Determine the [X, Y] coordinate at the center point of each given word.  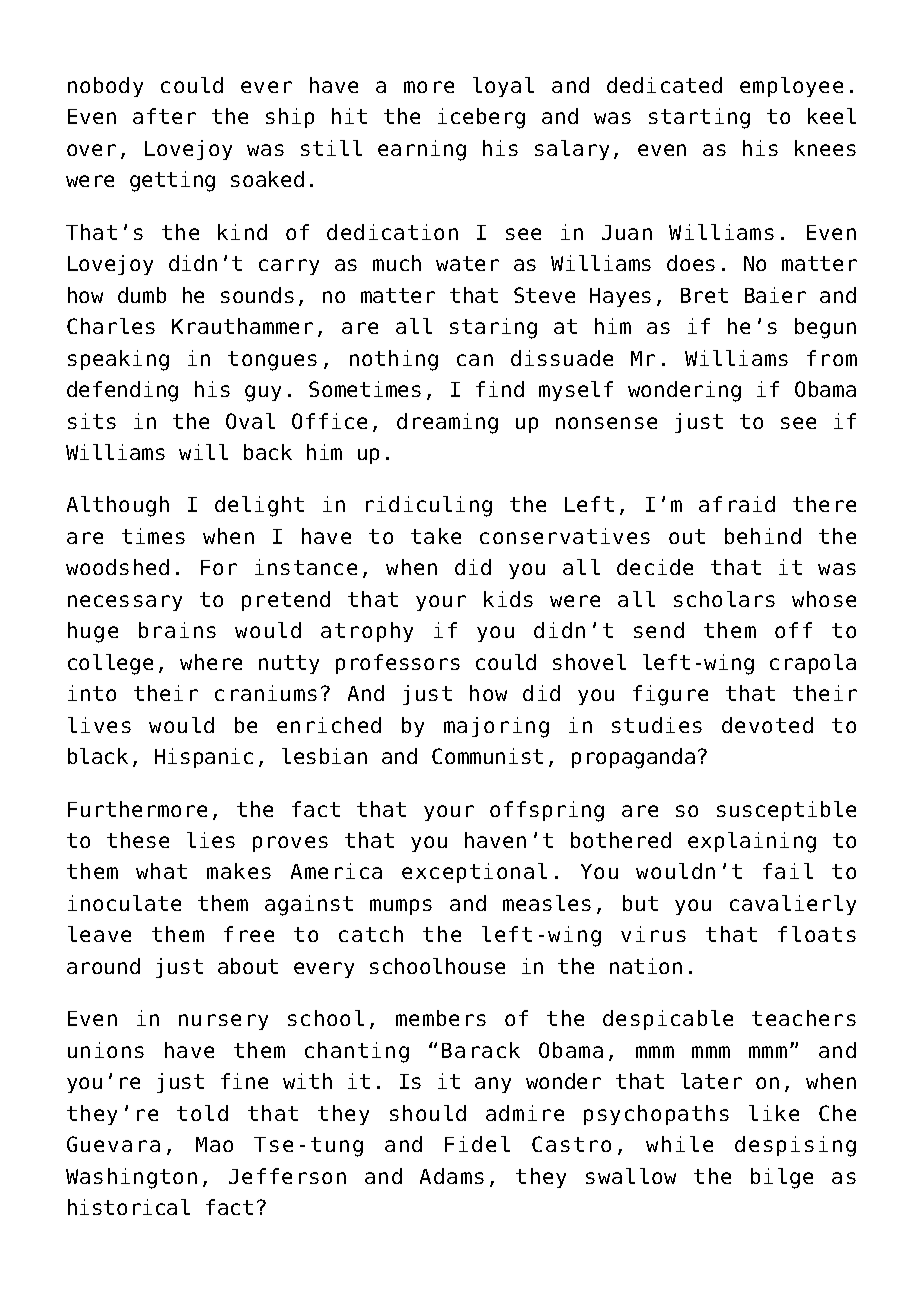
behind [763, 536]
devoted [767, 725]
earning [422, 150]
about [248, 966]
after [164, 116]
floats [817, 934]
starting [699, 118]
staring [493, 328]
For [219, 567]
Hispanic [204, 758]
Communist [487, 756]
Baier [775, 295]
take [436, 536]
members [441, 1018]
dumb [142, 295]
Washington [131, 1178]
